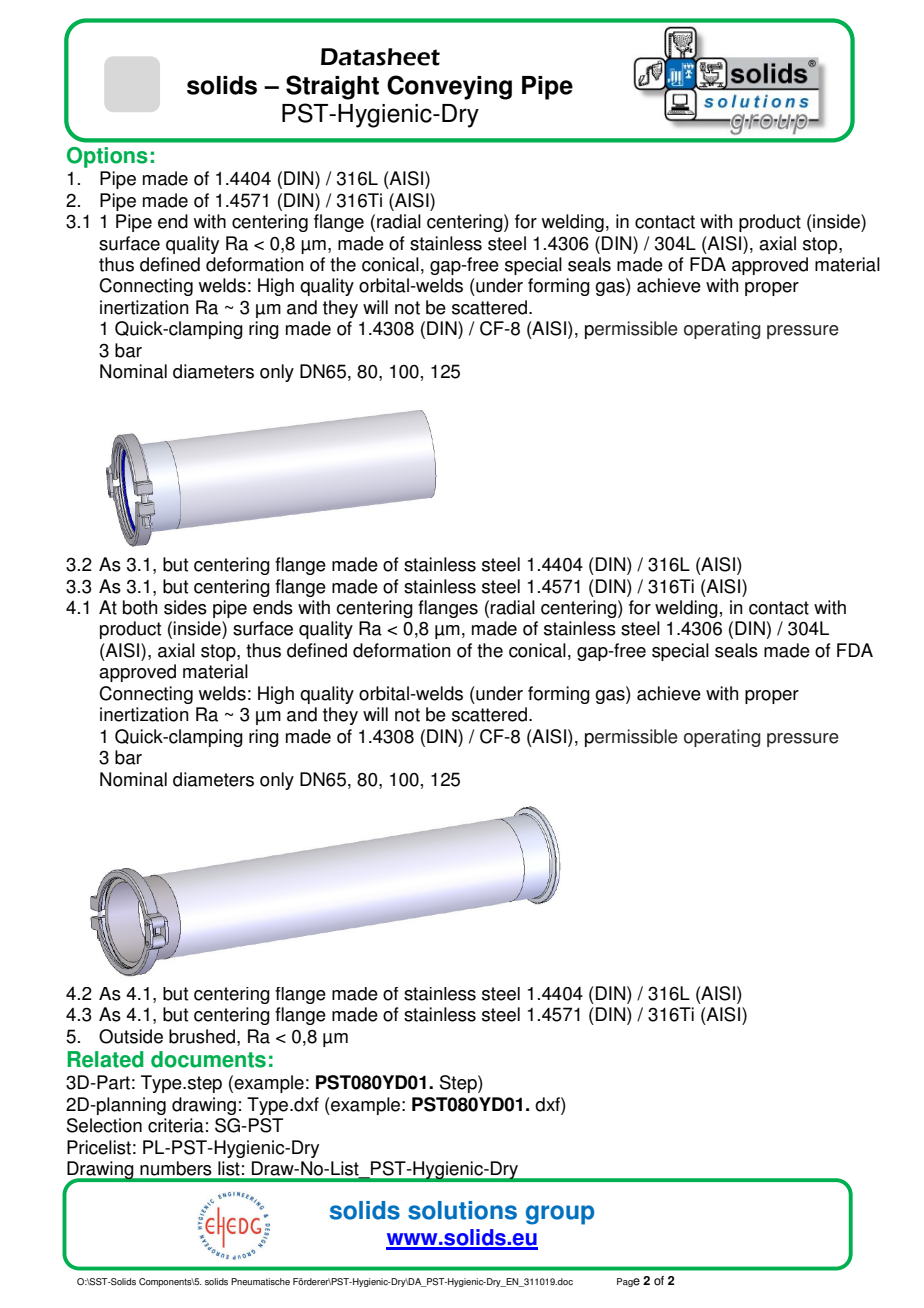 This screenshot has height=1308, width=924. Describe the element at coordinates (449, 87) in the screenshot. I see `Conveying` at that location.
